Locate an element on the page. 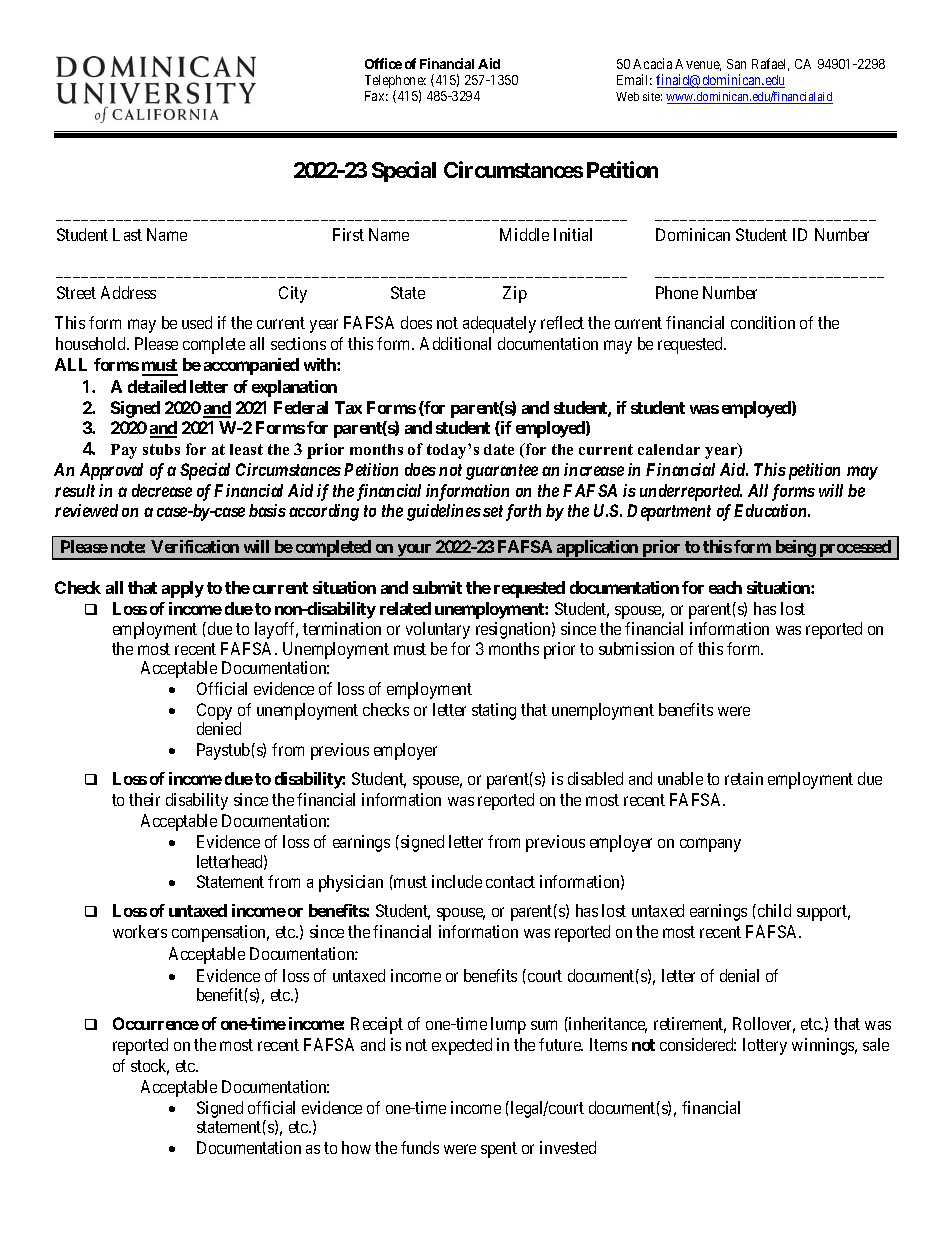 The width and height of the document is (952, 1233). their is located at coordinates (144, 799).
